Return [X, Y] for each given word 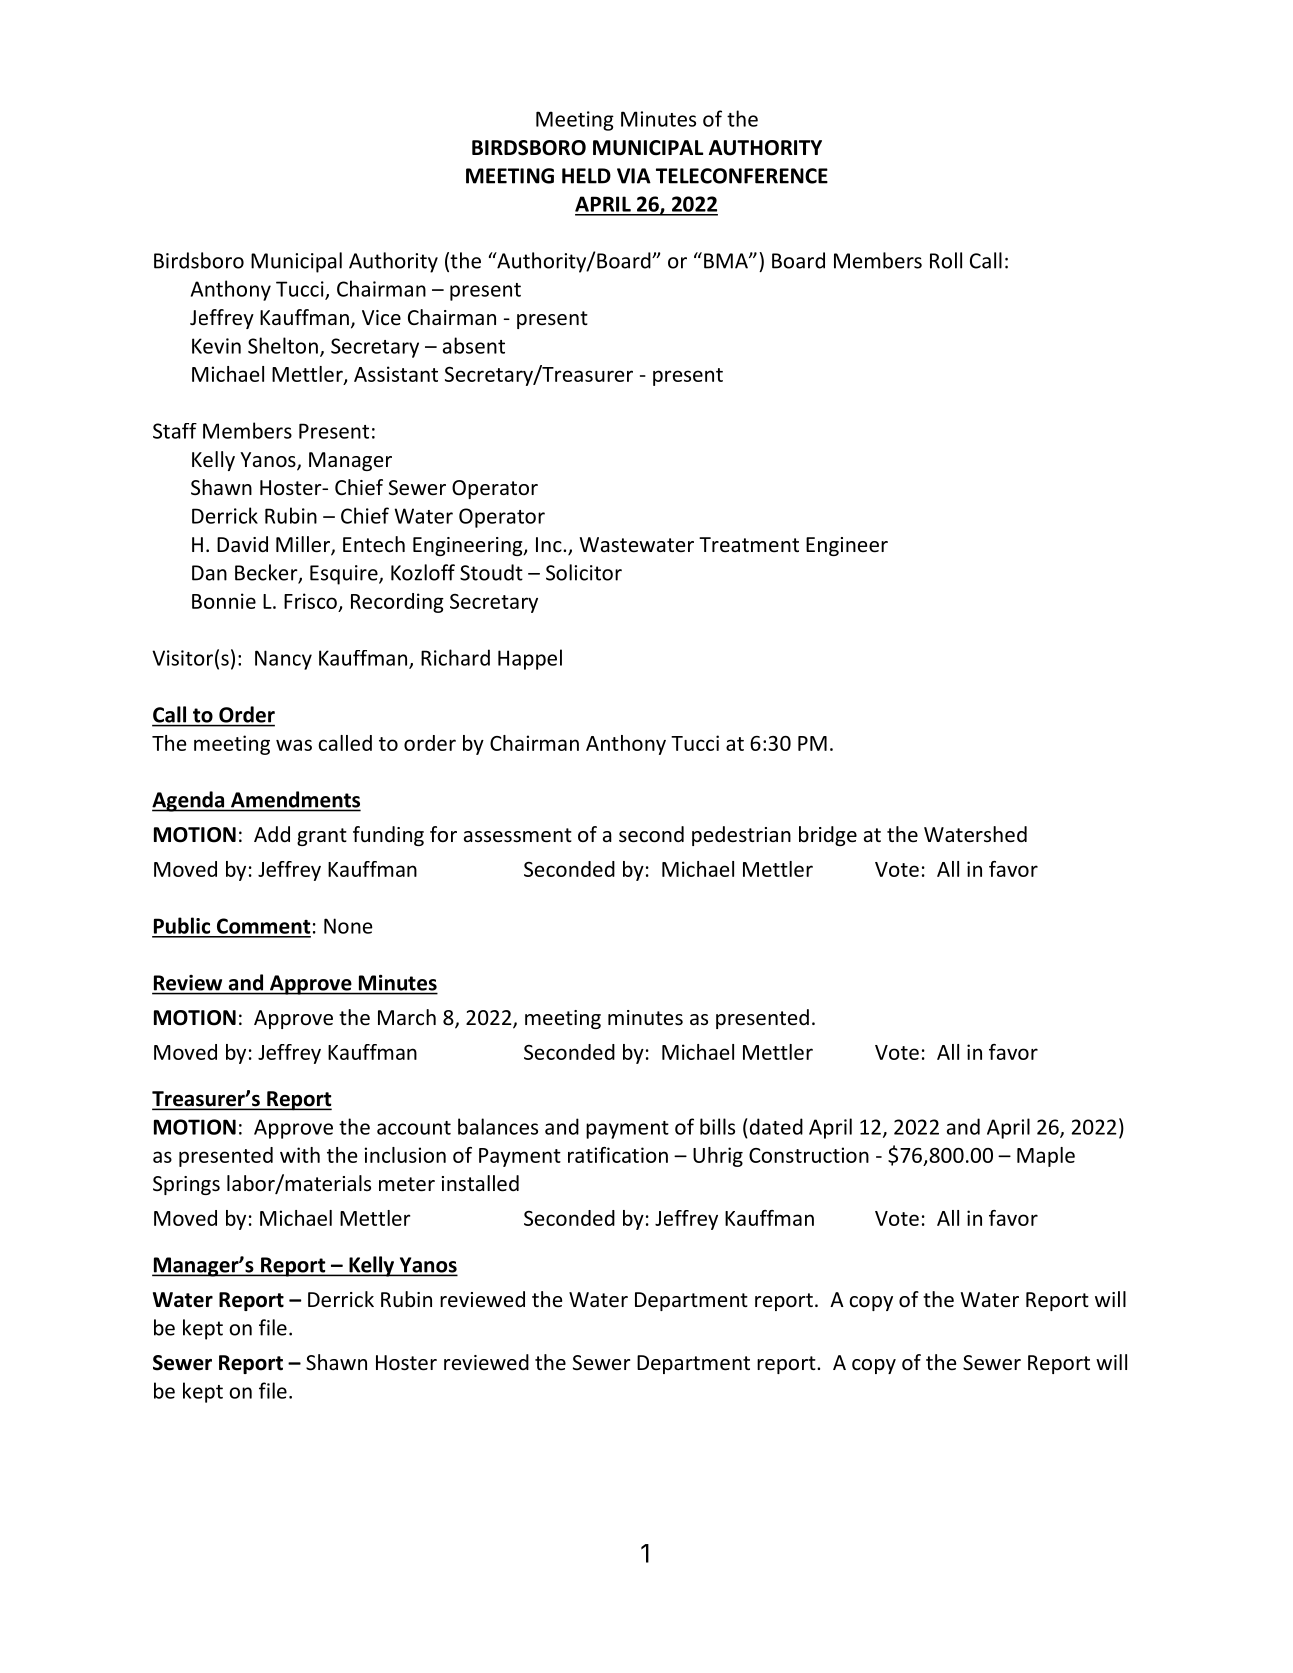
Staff [175, 431]
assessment [518, 835]
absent [474, 345]
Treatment [749, 545]
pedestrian [741, 836]
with [300, 1155]
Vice [381, 318]
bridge [828, 836]
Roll [946, 260]
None [348, 926]
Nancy [283, 660]
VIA [634, 176]
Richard [455, 657]
